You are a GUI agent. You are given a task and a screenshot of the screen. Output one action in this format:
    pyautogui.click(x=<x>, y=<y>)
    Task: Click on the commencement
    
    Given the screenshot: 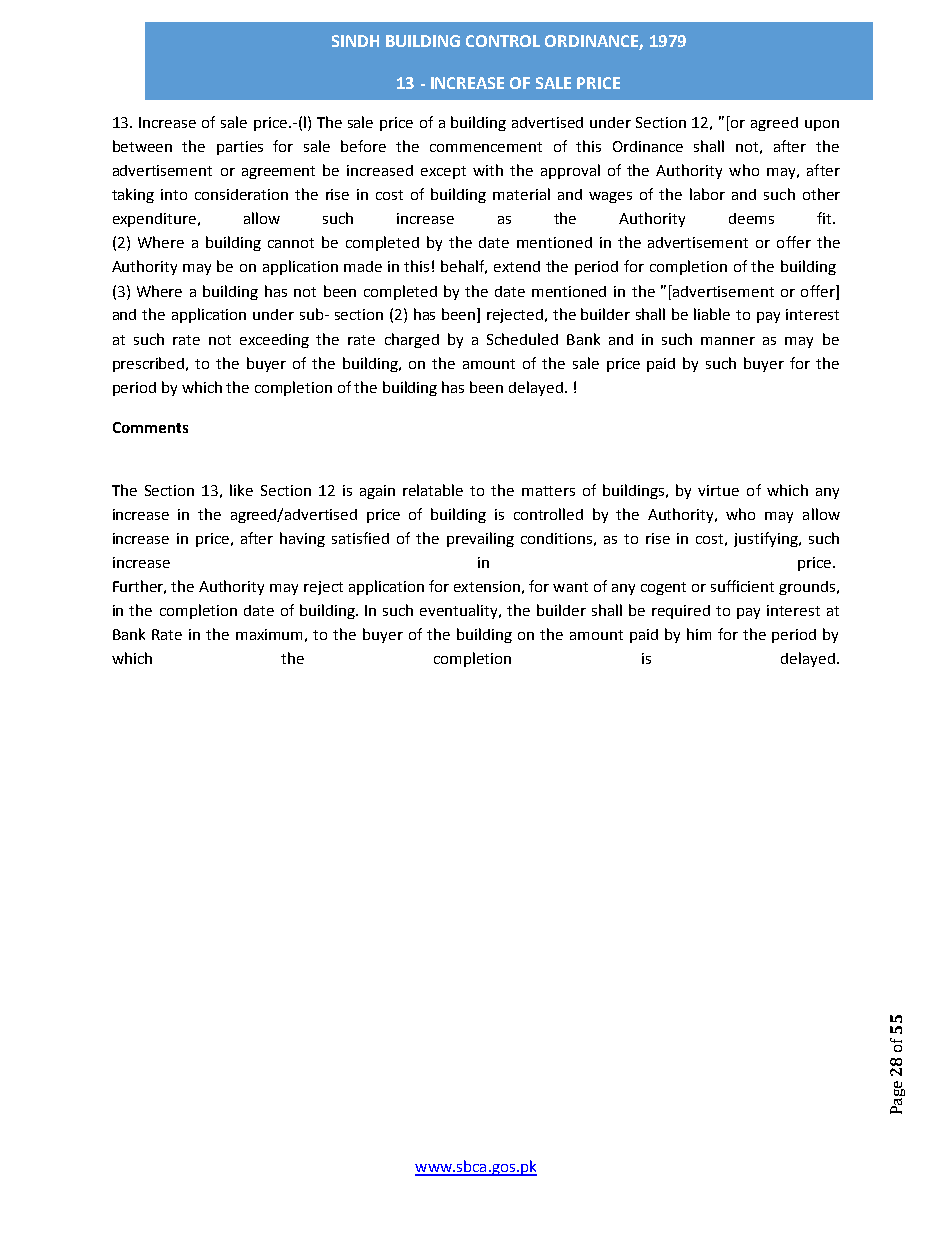 What is the action you would take?
    pyautogui.click(x=486, y=147)
